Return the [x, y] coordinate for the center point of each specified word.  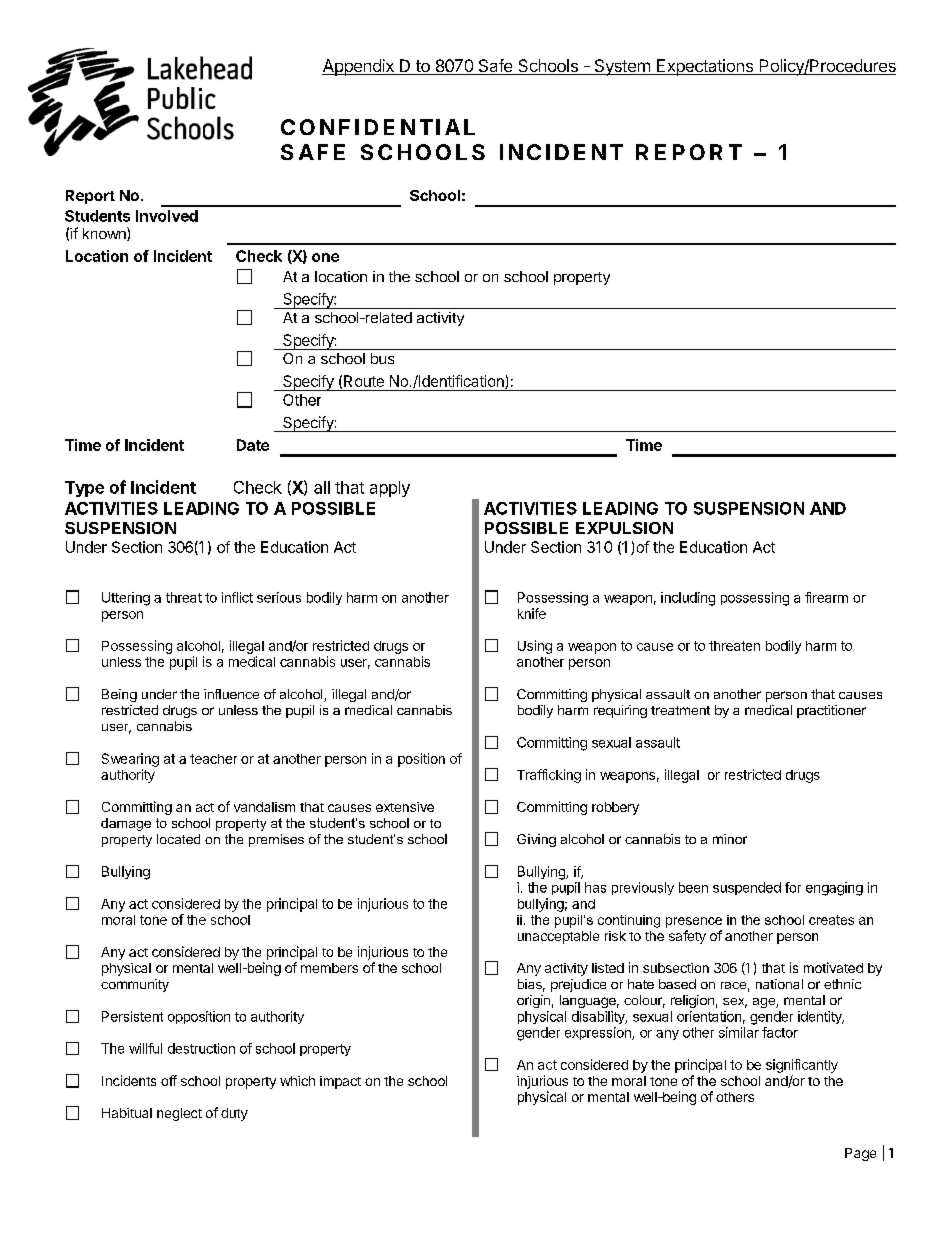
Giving [536, 840]
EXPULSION [624, 528]
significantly [802, 1066]
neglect [179, 1114]
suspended [747, 888]
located [178, 839]
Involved [167, 216]
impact [340, 1082]
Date [253, 445]
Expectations [704, 67]
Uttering [126, 599]
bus [382, 358]
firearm [826, 597]
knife [532, 613]
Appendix [359, 67]
